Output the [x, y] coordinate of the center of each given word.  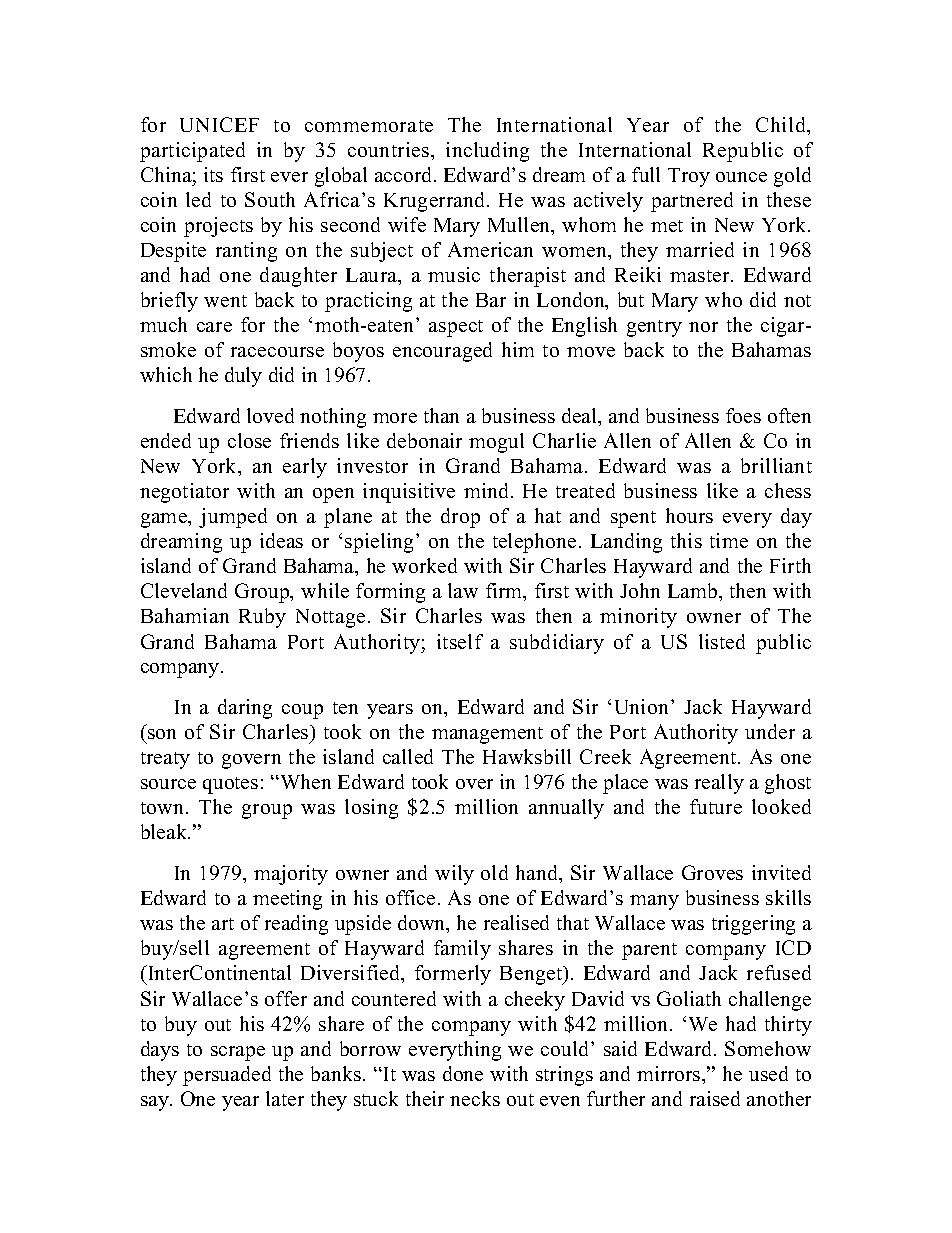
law [463, 590]
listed [722, 641]
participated [192, 152]
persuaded [227, 1076]
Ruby [262, 618]
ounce [741, 177]
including [487, 152]
